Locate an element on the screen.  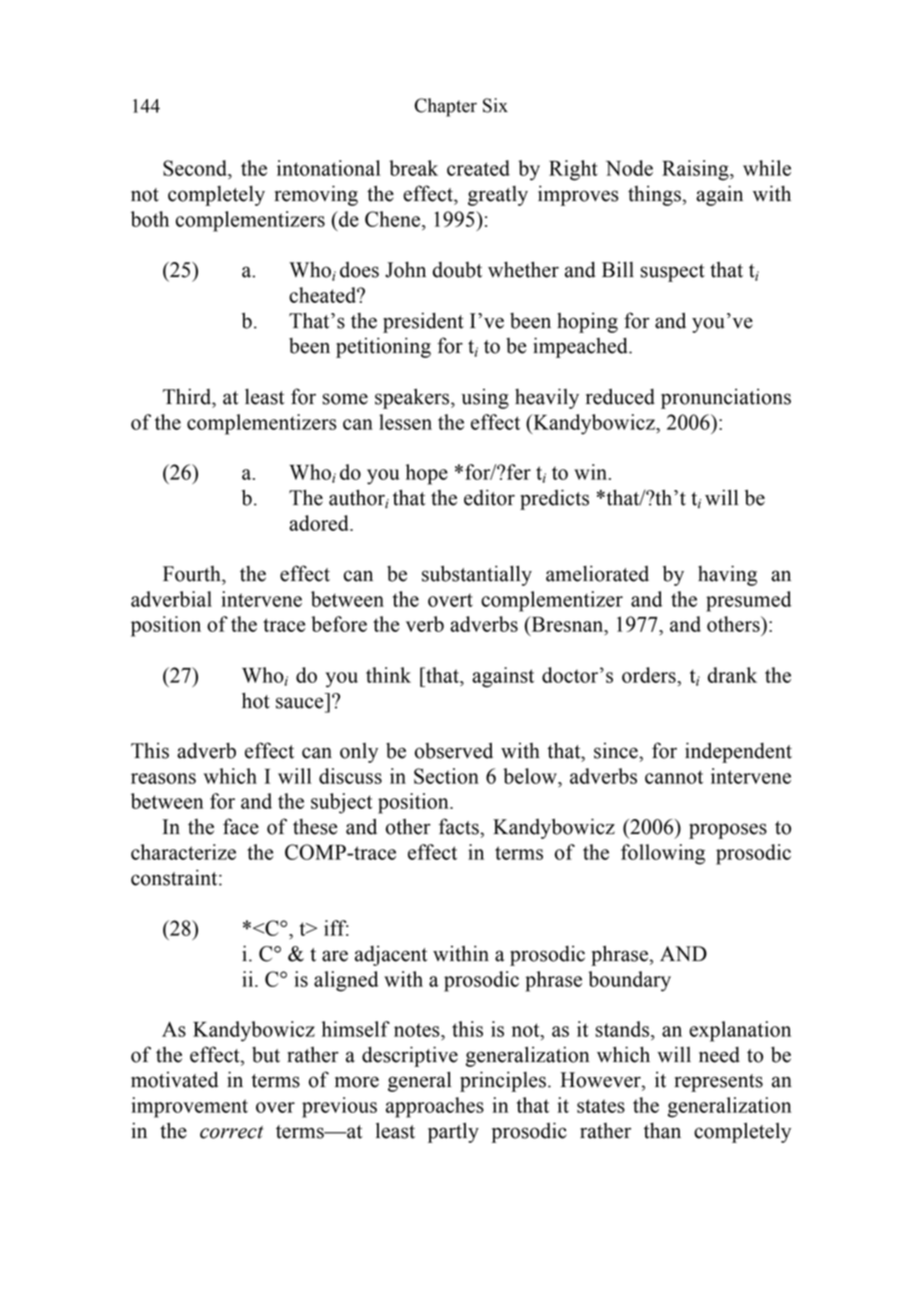
cannot is located at coordinates (674, 777).
